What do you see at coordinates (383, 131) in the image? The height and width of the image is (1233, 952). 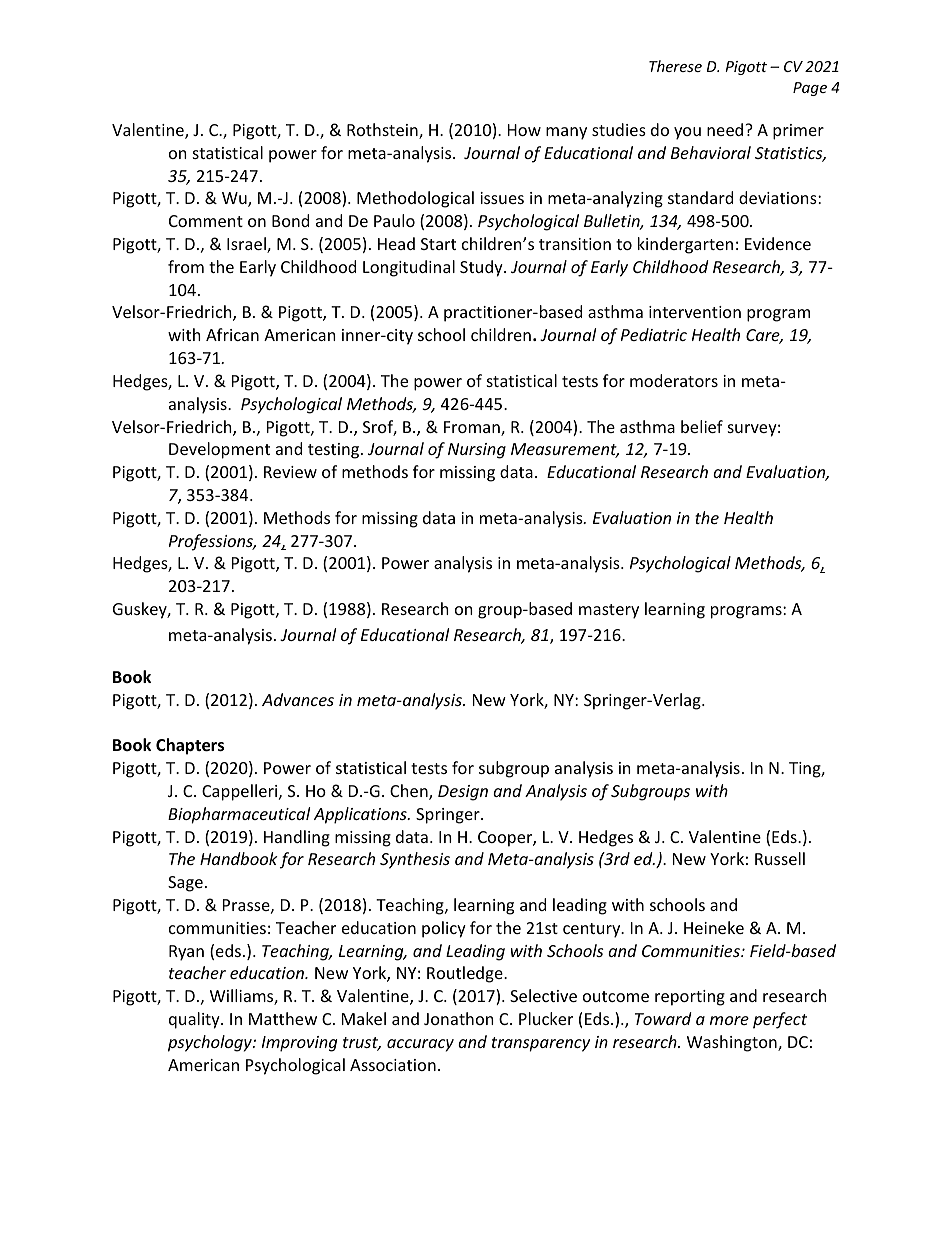 I see `Rothstein` at bounding box center [383, 131].
